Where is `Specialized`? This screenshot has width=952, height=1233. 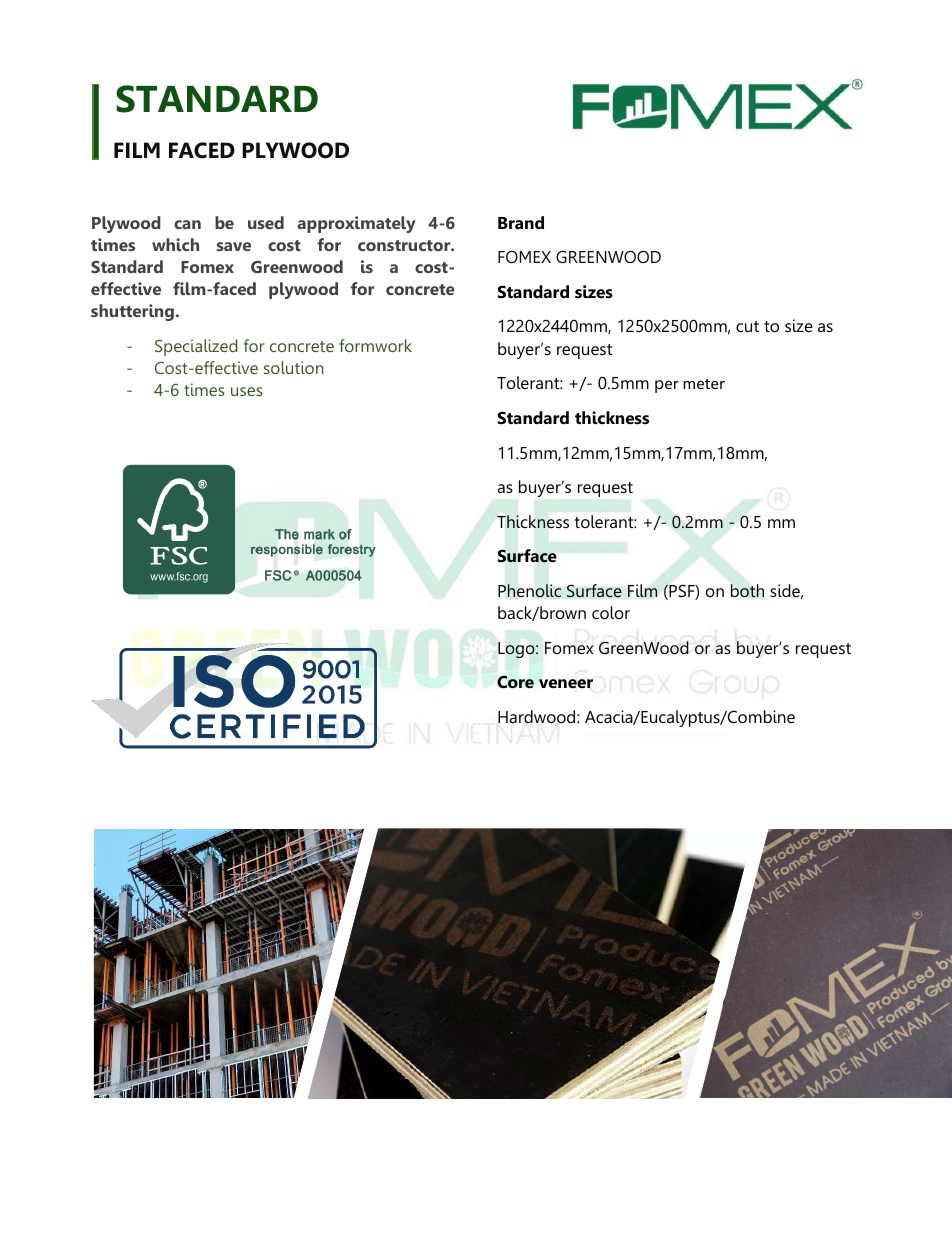 Specialized is located at coordinates (196, 347).
